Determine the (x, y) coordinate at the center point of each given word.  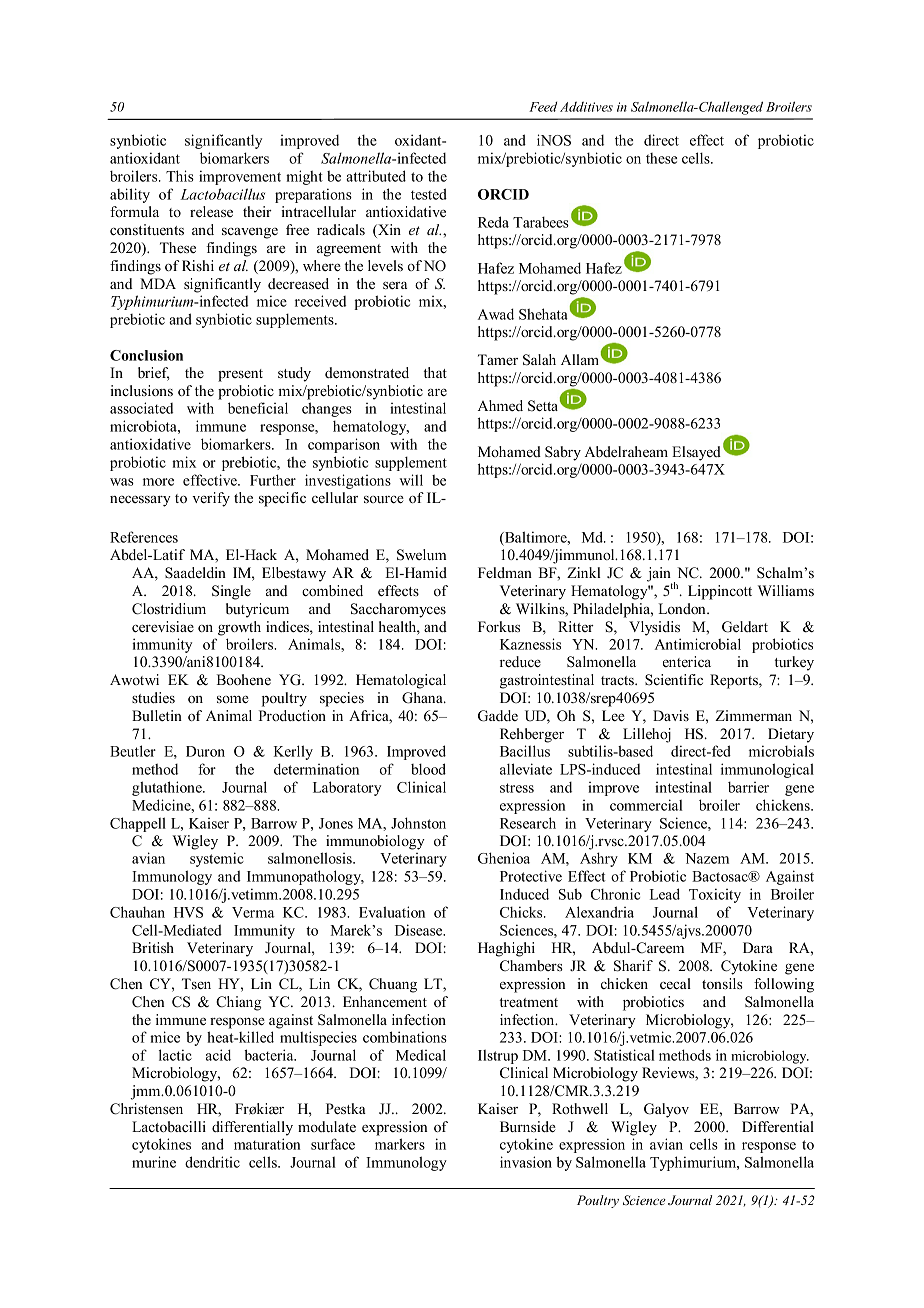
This (180, 176)
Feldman (505, 572)
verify (211, 499)
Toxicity (715, 895)
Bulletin (157, 715)
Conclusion (146, 355)
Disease (420, 930)
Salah (539, 360)
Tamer (498, 359)
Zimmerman (753, 715)
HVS (188, 912)
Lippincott (720, 592)
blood (428, 769)
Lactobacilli (169, 1126)
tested (429, 194)
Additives (586, 106)
